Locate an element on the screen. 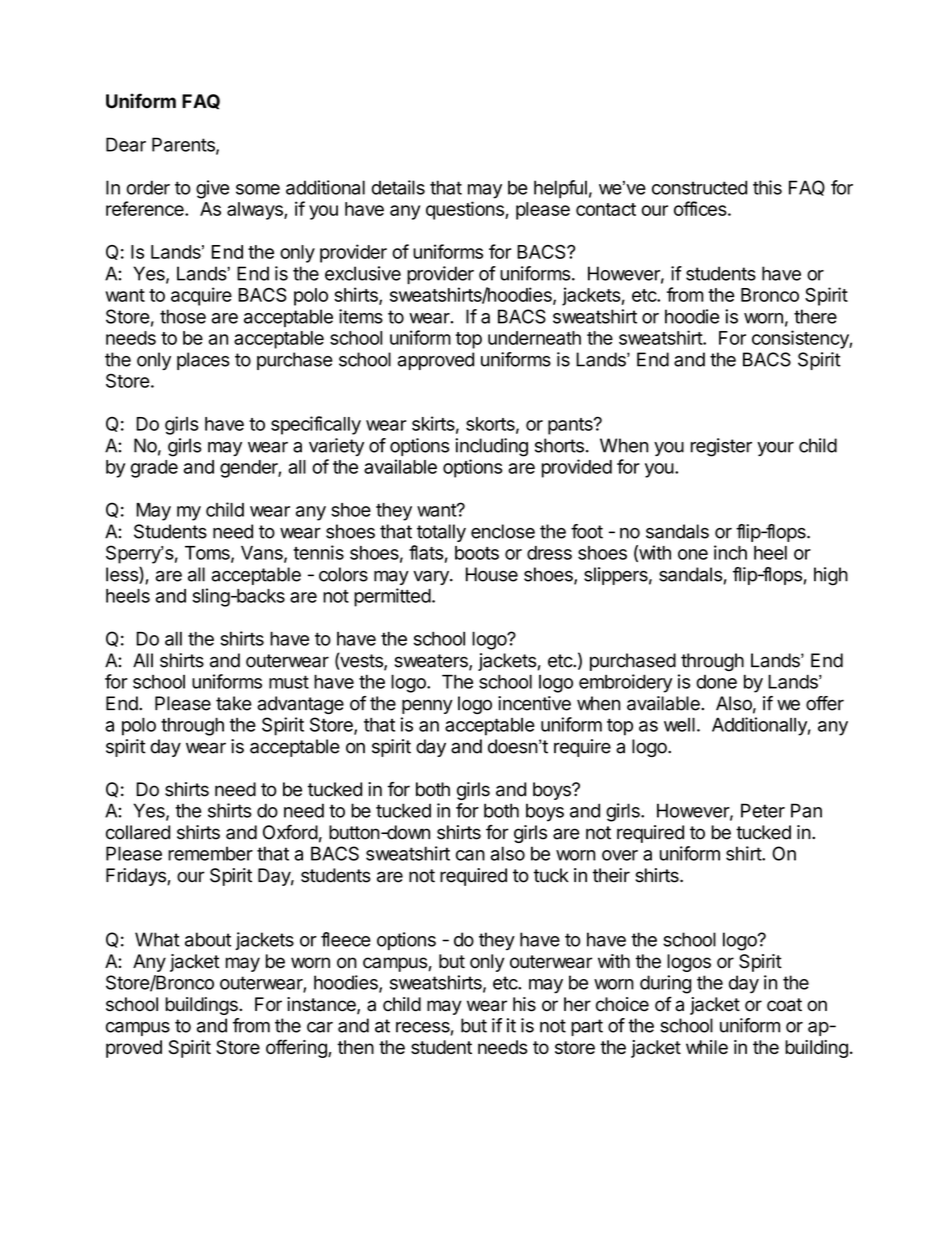 This screenshot has width=952, height=1233. well is located at coordinates (679, 724).
